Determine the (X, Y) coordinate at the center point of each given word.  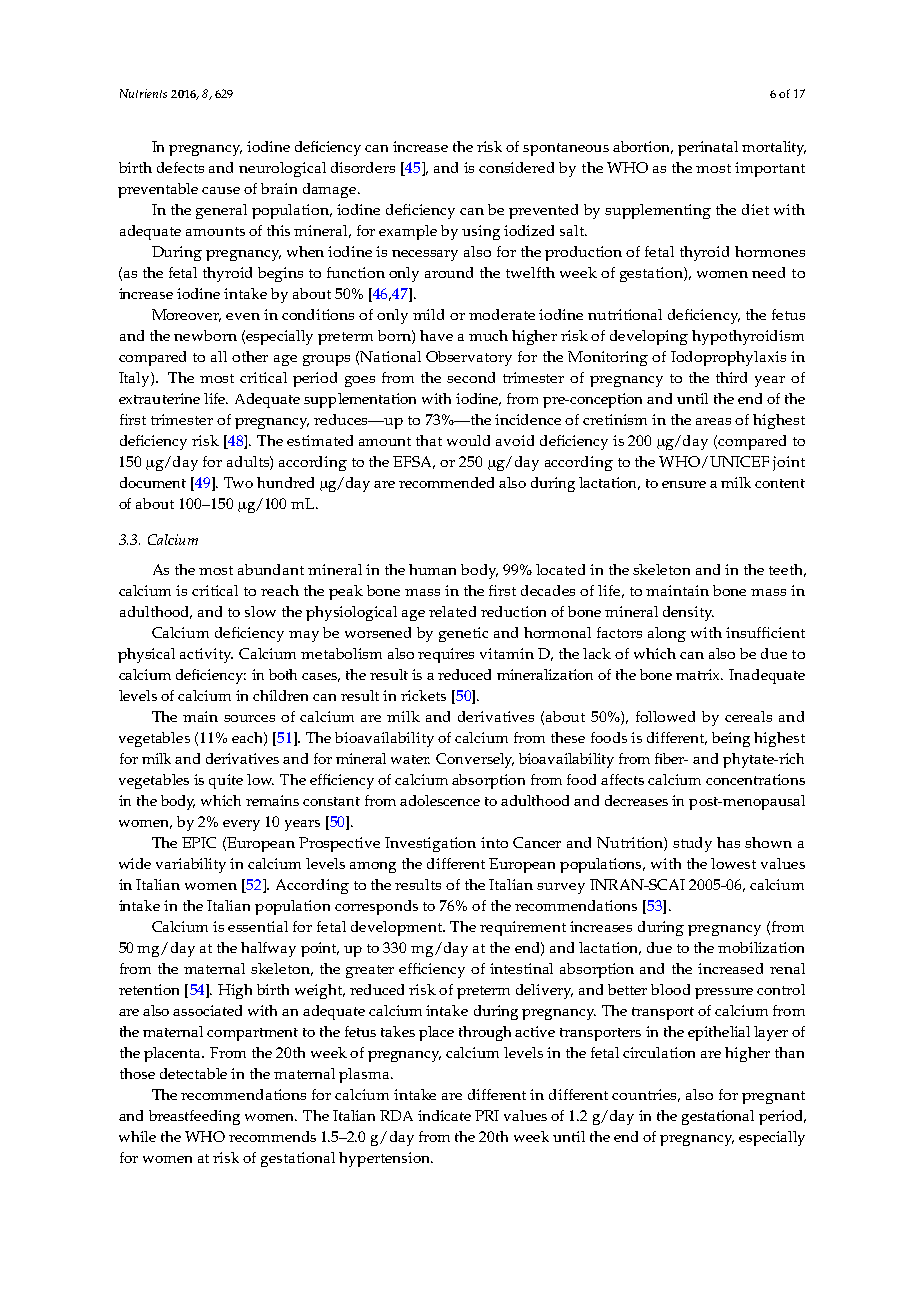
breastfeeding (194, 1117)
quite (226, 781)
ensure (684, 484)
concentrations (755, 779)
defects (180, 167)
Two (238, 482)
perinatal (708, 148)
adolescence (440, 800)
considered (516, 167)
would (468, 440)
